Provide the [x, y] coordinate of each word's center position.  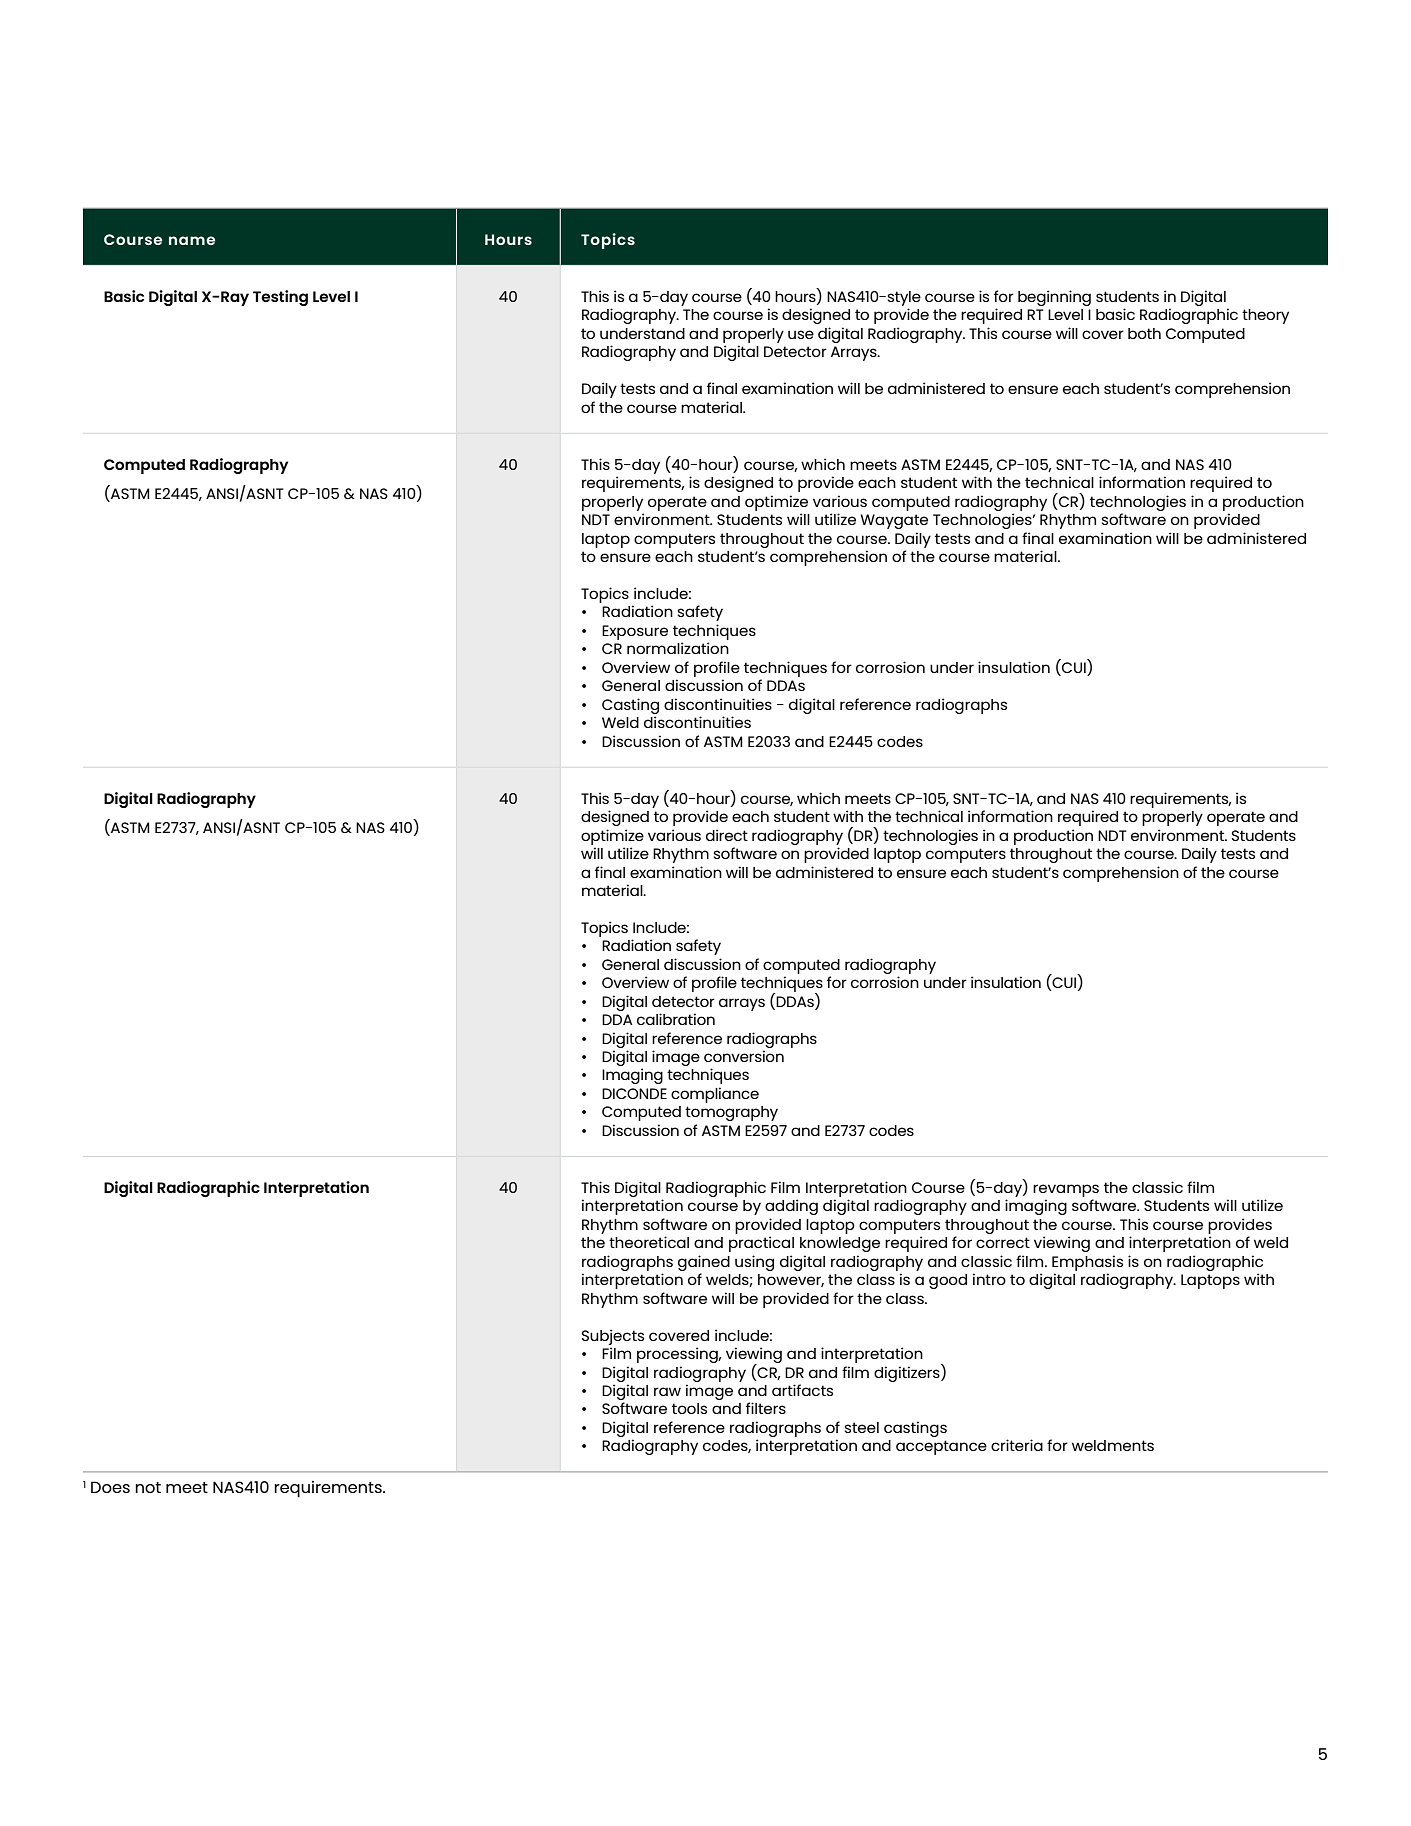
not [148, 1487]
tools [689, 1408]
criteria [1017, 1445]
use [801, 334]
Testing [280, 298]
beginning [1054, 298]
